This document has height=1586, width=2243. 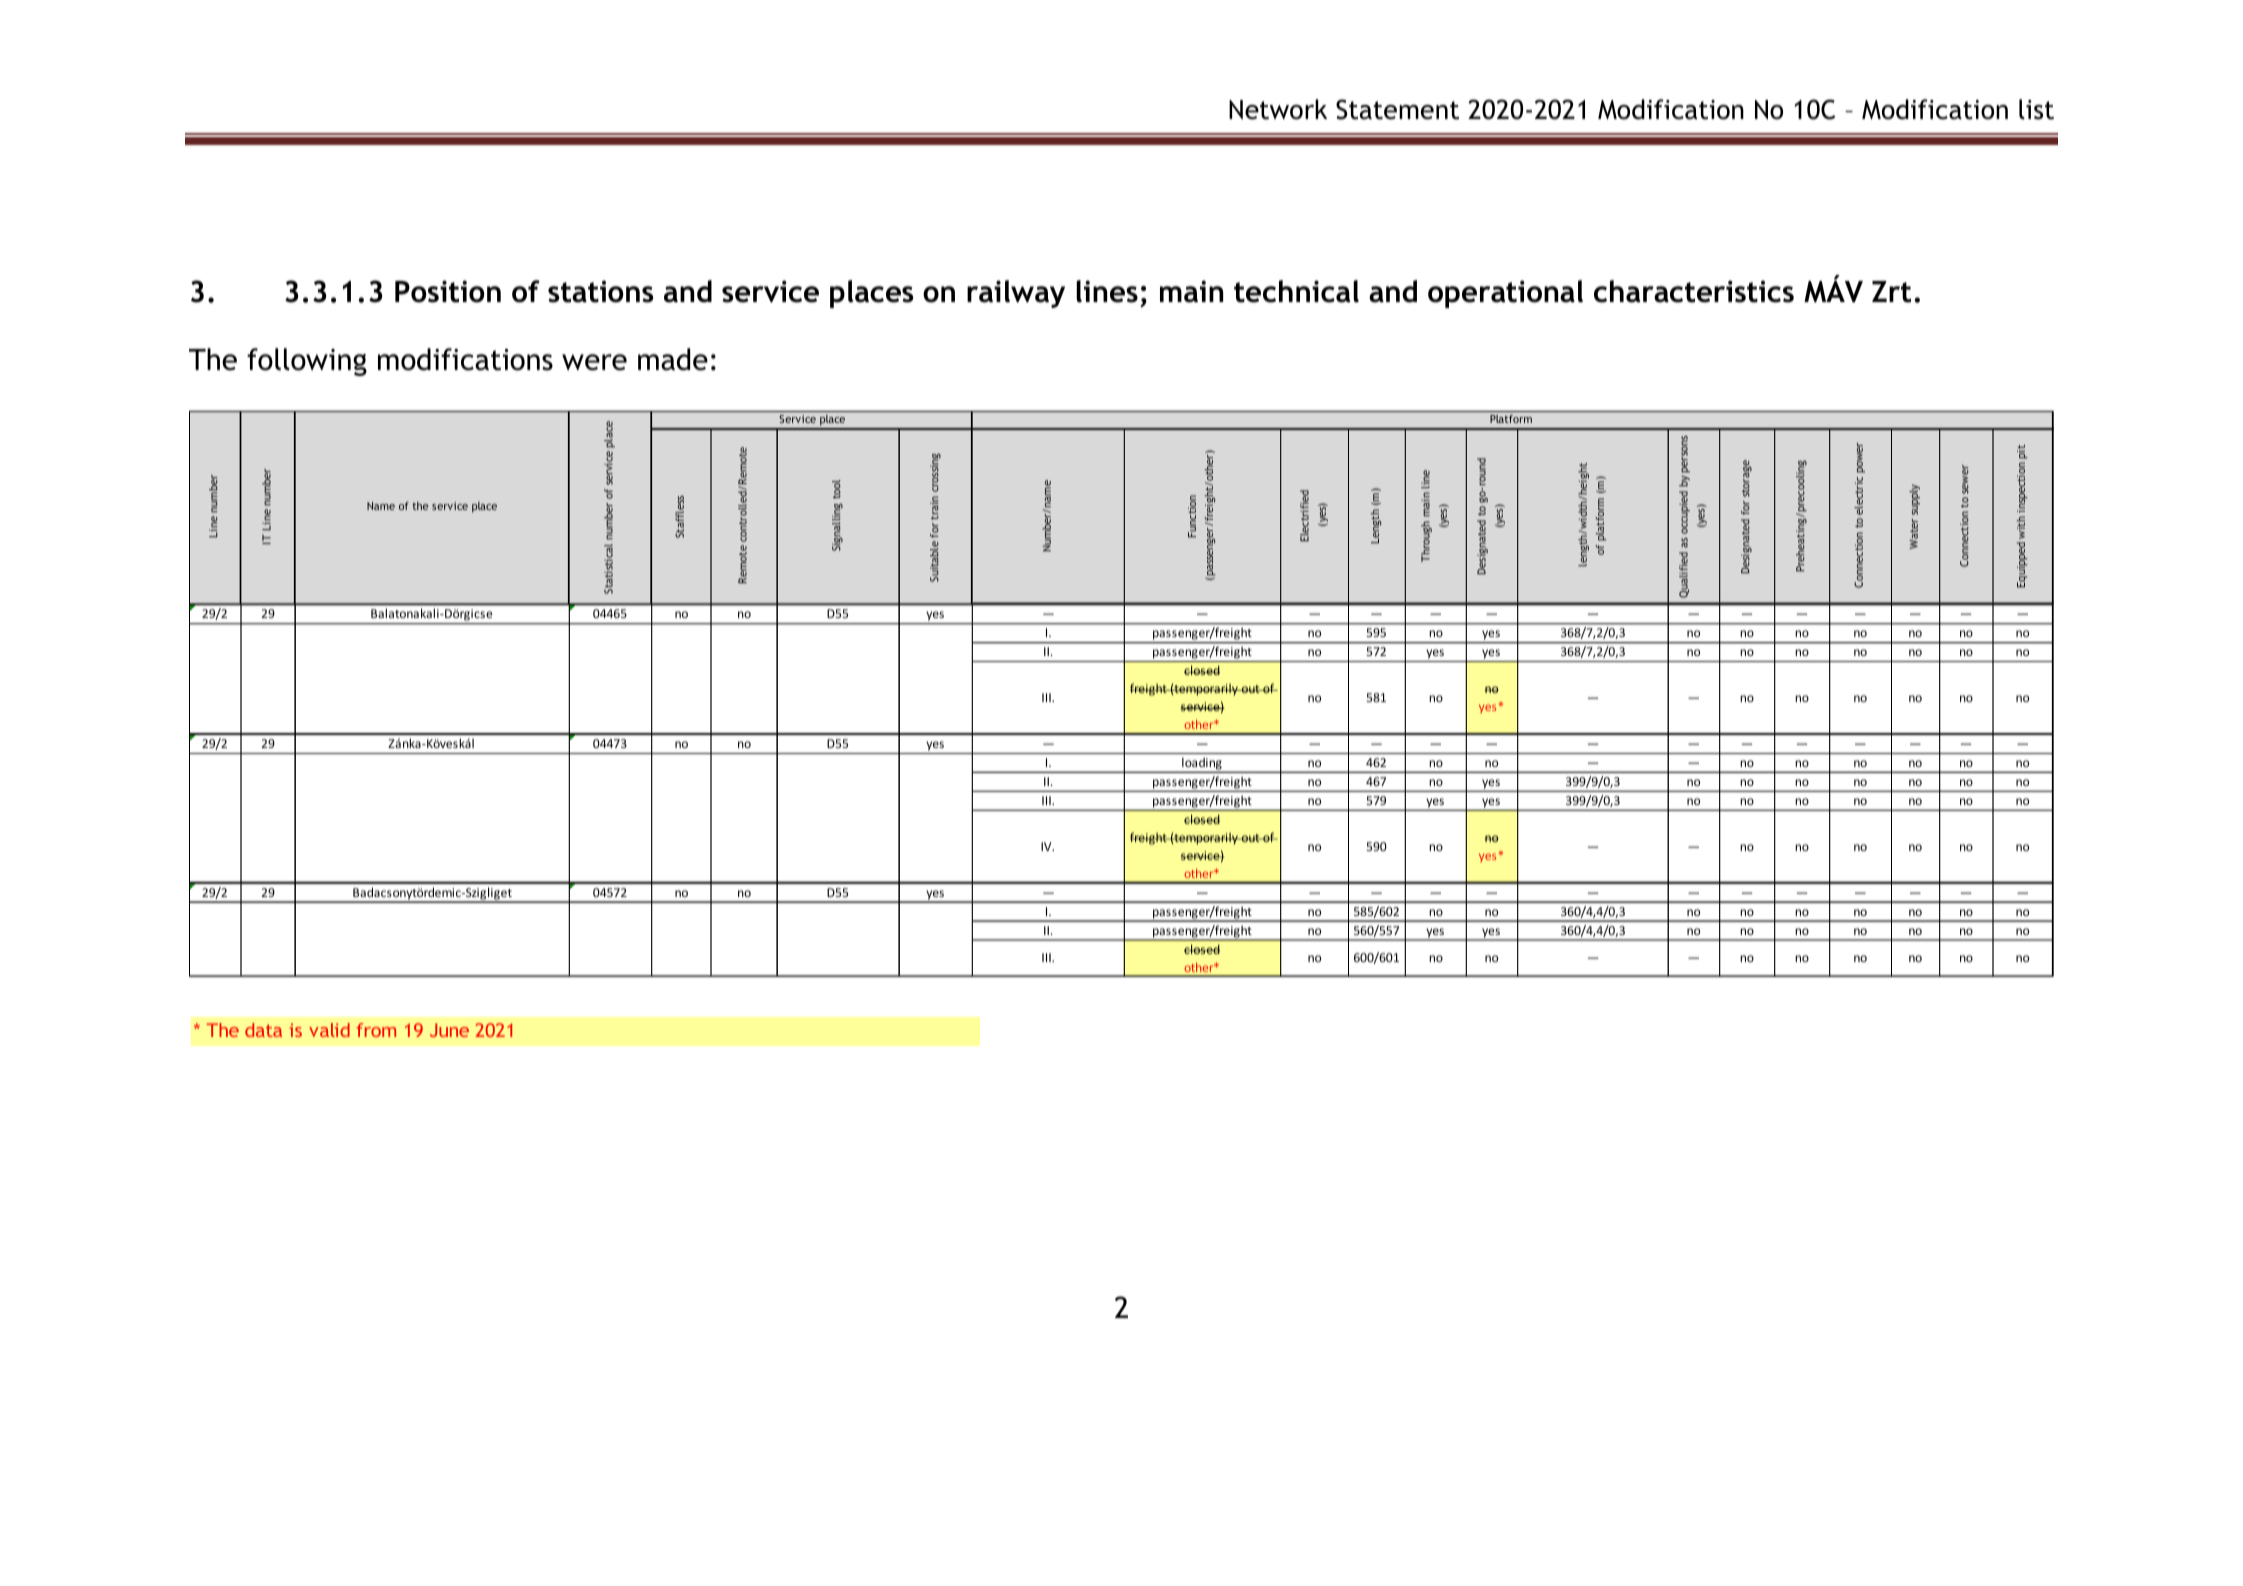 I want to click on operational, so click(x=1505, y=294).
